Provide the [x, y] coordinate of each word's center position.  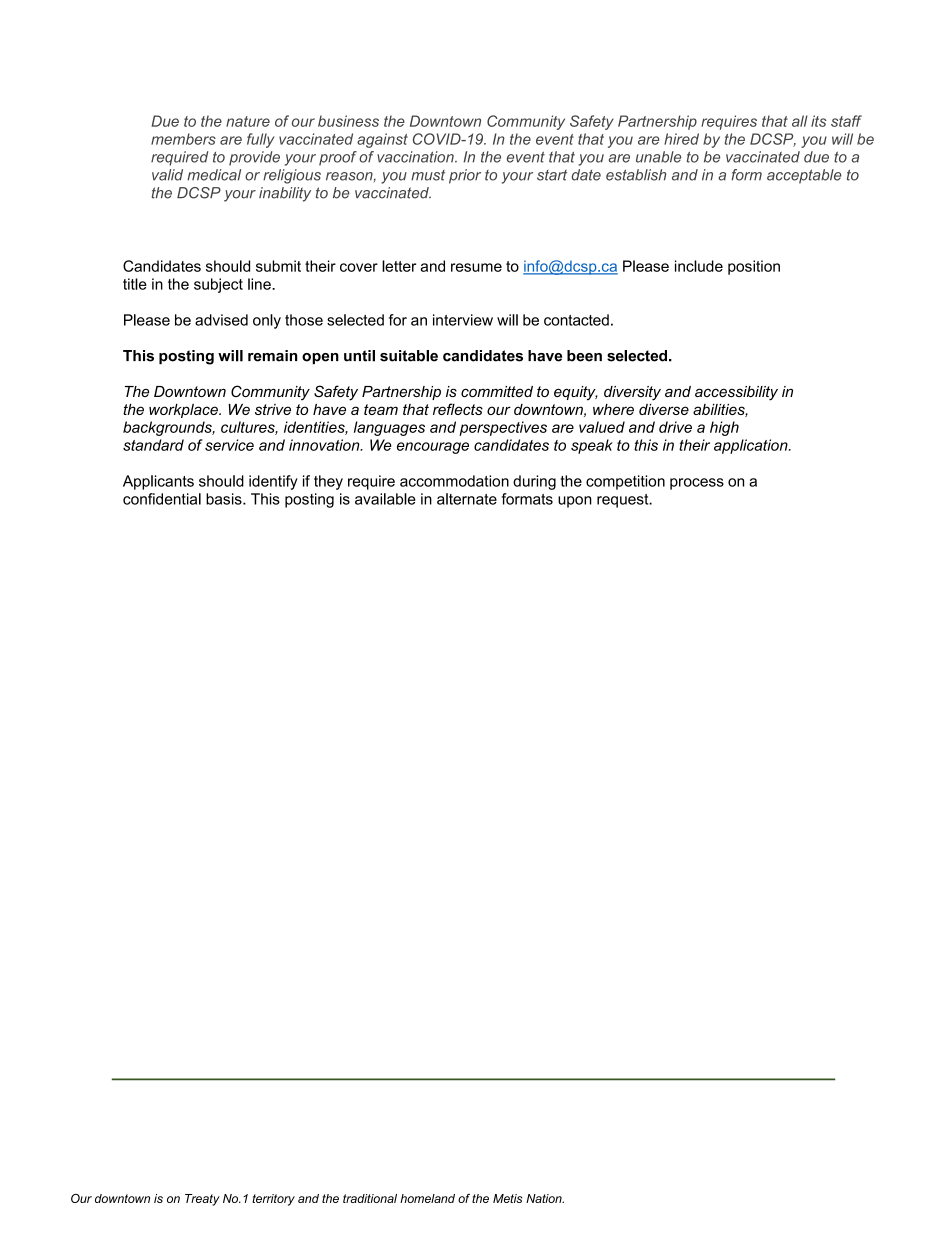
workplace [184, 411]
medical [214, 175]
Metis [507, 1198]
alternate [467, 499]
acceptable [804, 176]
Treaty [202, 1200]
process [697, 484]
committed [497, 391]
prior [465, 176]
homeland [427, 1198]
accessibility [736, 393]
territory [273, 1200]
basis [225, 499]
